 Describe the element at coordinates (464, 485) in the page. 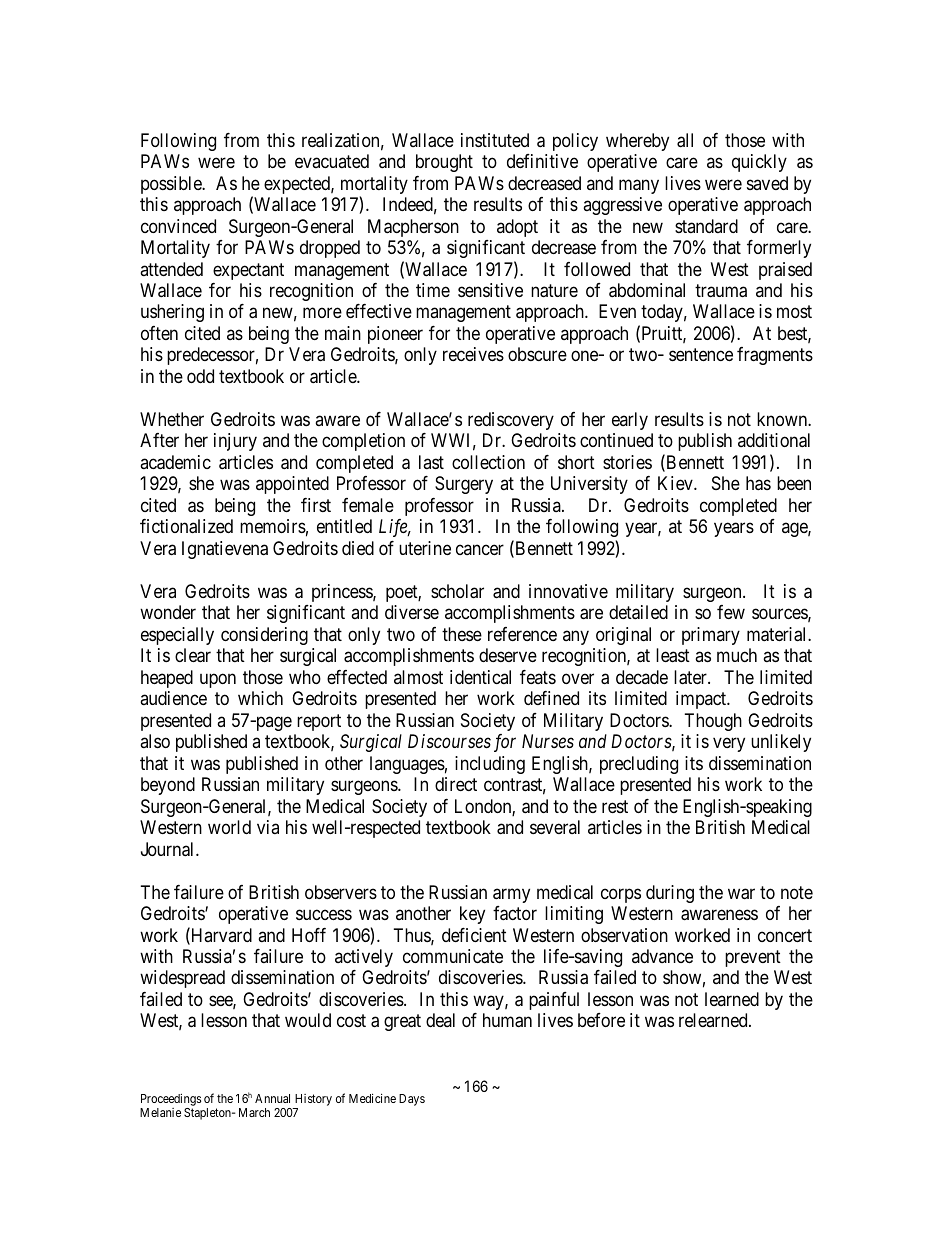

I see `Surgery` at that location.
